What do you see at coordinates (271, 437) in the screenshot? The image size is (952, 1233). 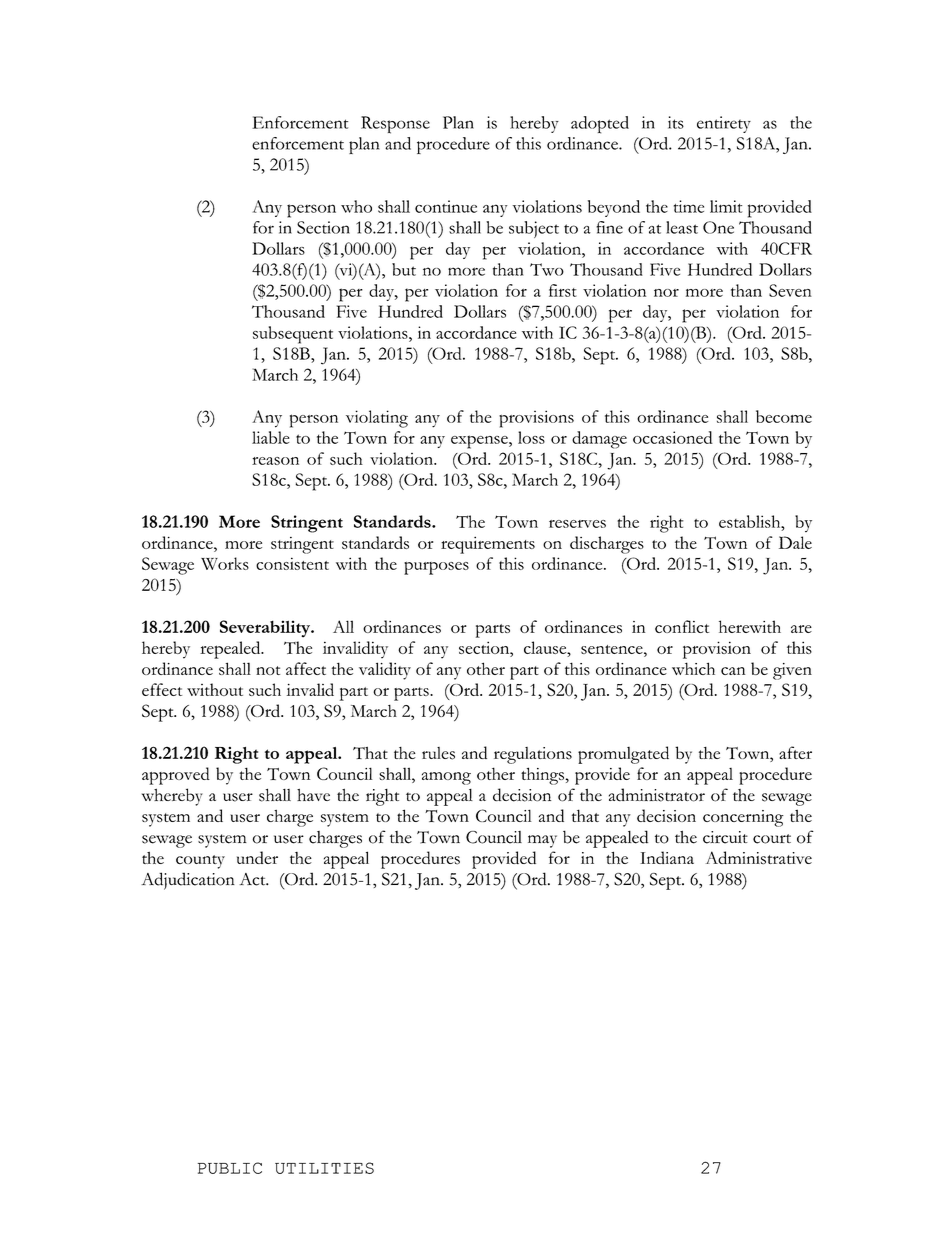 I see `liable` at bounding box center [271, 437].
